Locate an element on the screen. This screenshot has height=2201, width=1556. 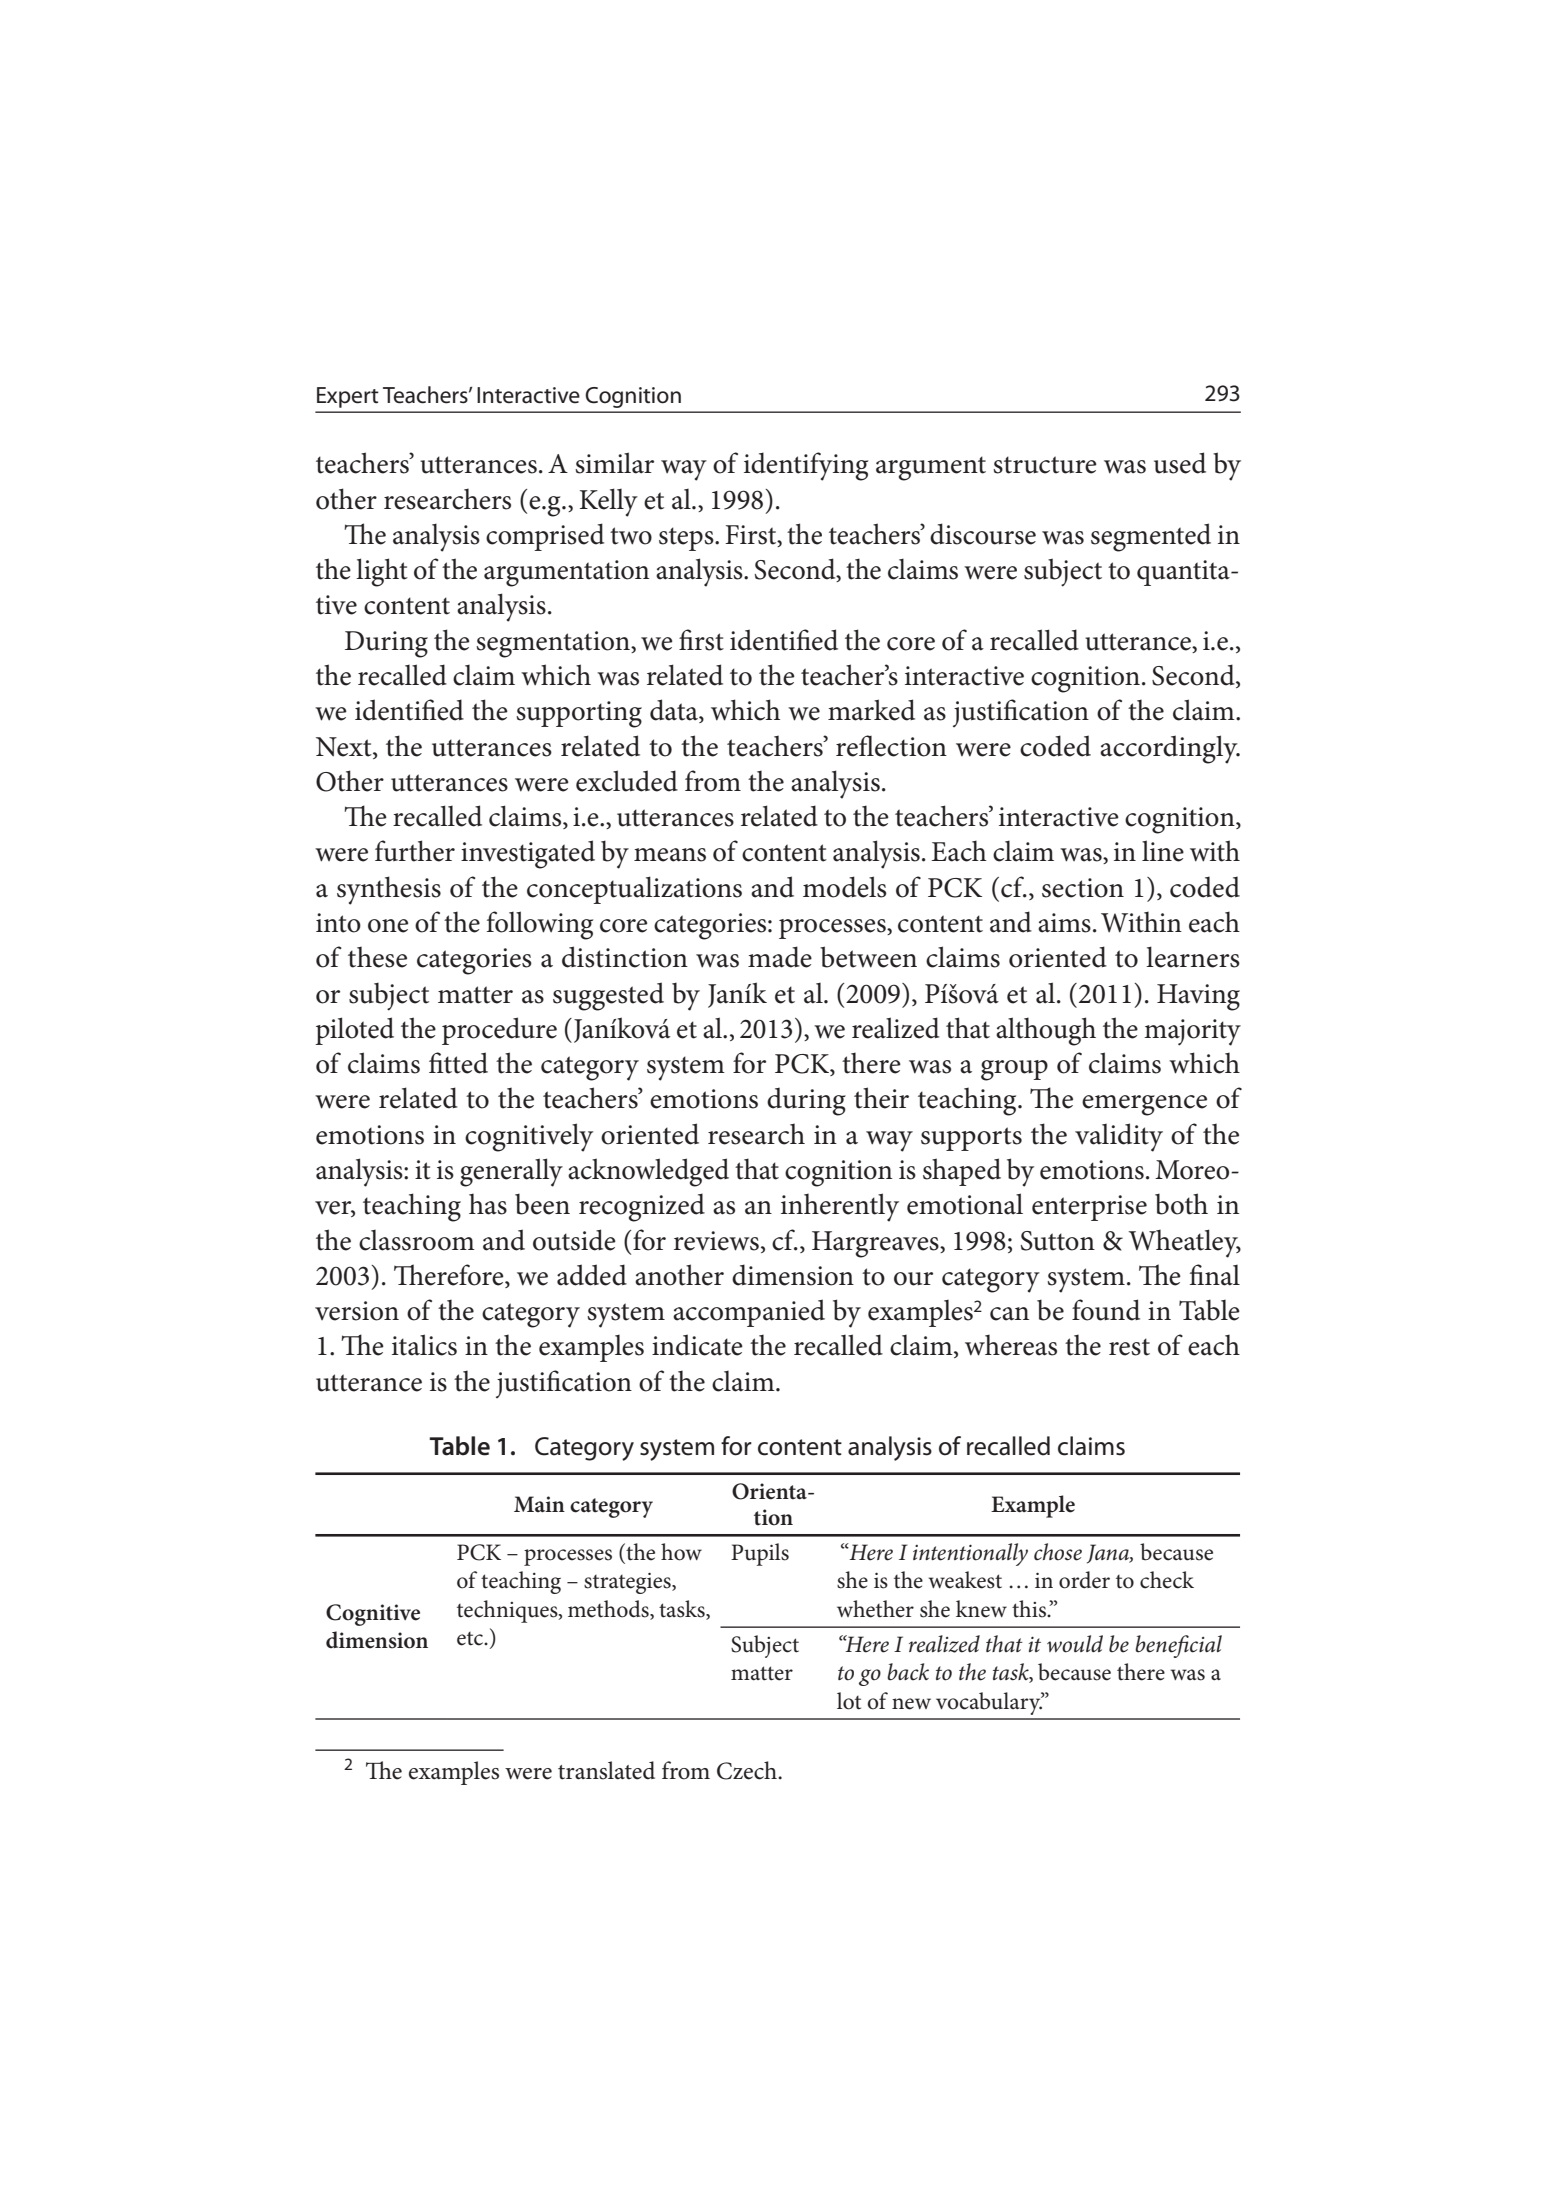
Main is located at coordinates (539, 1504).
